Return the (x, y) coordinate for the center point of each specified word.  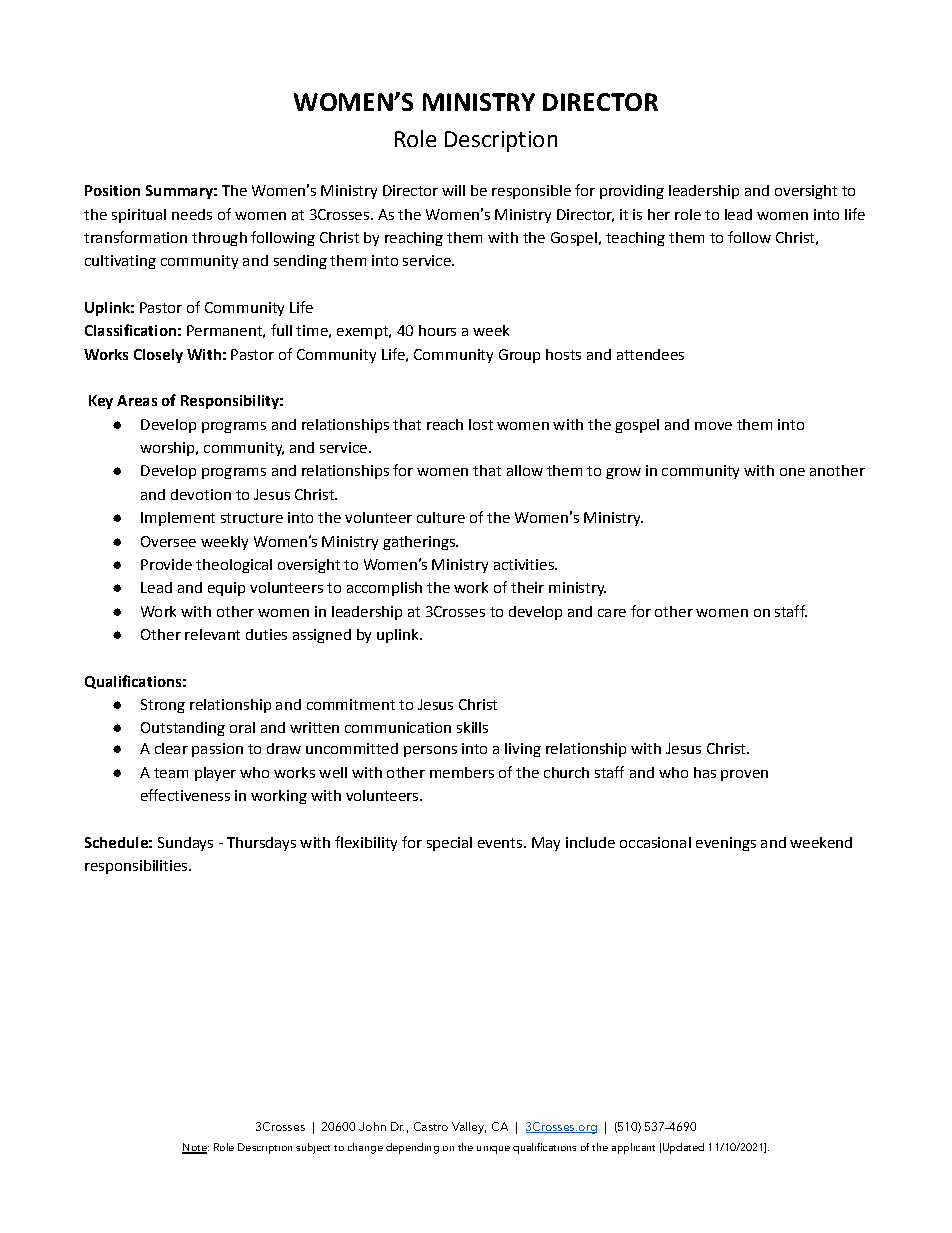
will (453, 190)
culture (441, 517)
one (792, 472)
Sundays (185, 844)
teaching (635, 239)
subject (313, 1148)
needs (192, 214)
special (449, 844)
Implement (178, 519)
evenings (726, 844)
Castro (431, 1126)
